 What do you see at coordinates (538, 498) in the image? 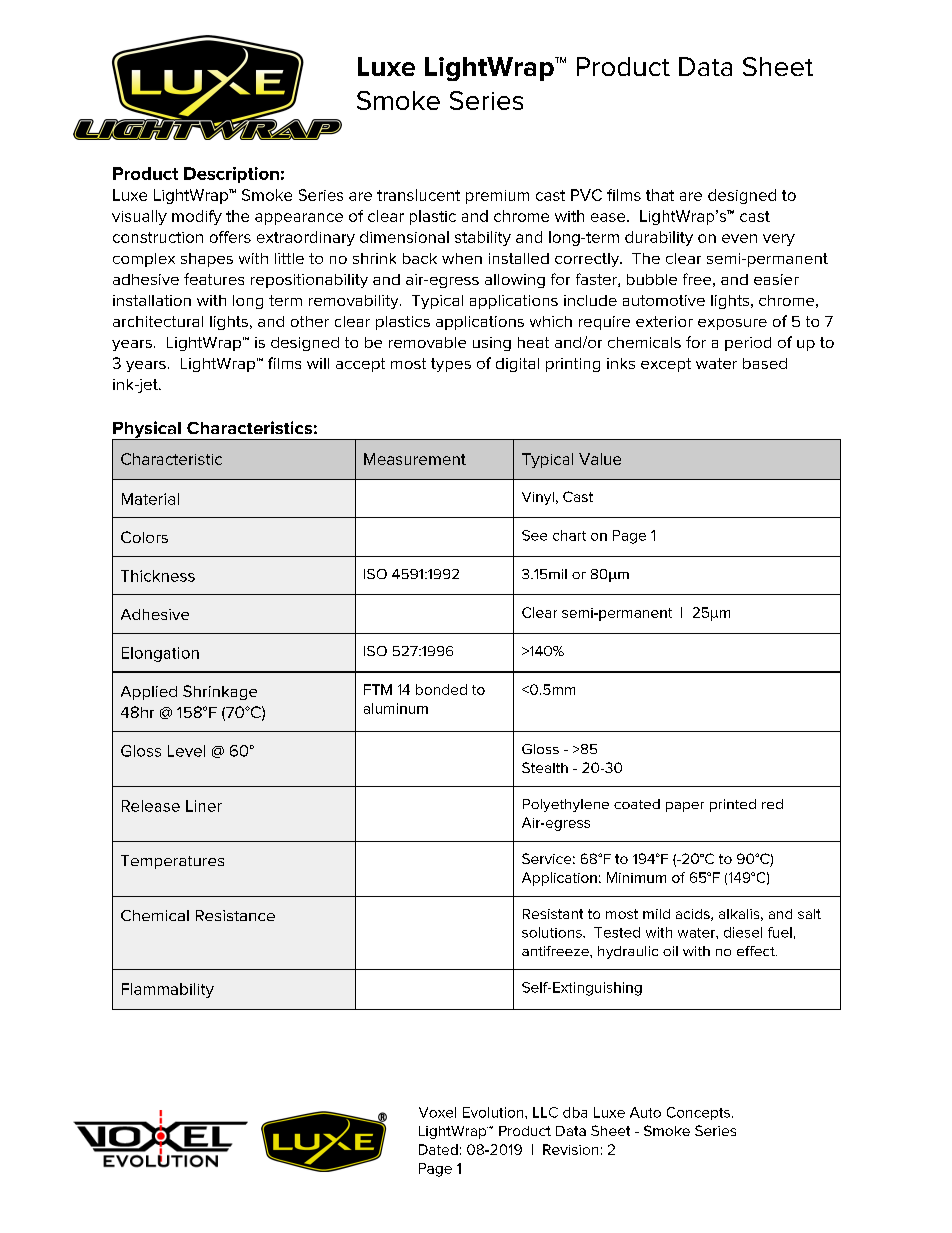
I see `Vinyl` at bounding box center [538, 498].
